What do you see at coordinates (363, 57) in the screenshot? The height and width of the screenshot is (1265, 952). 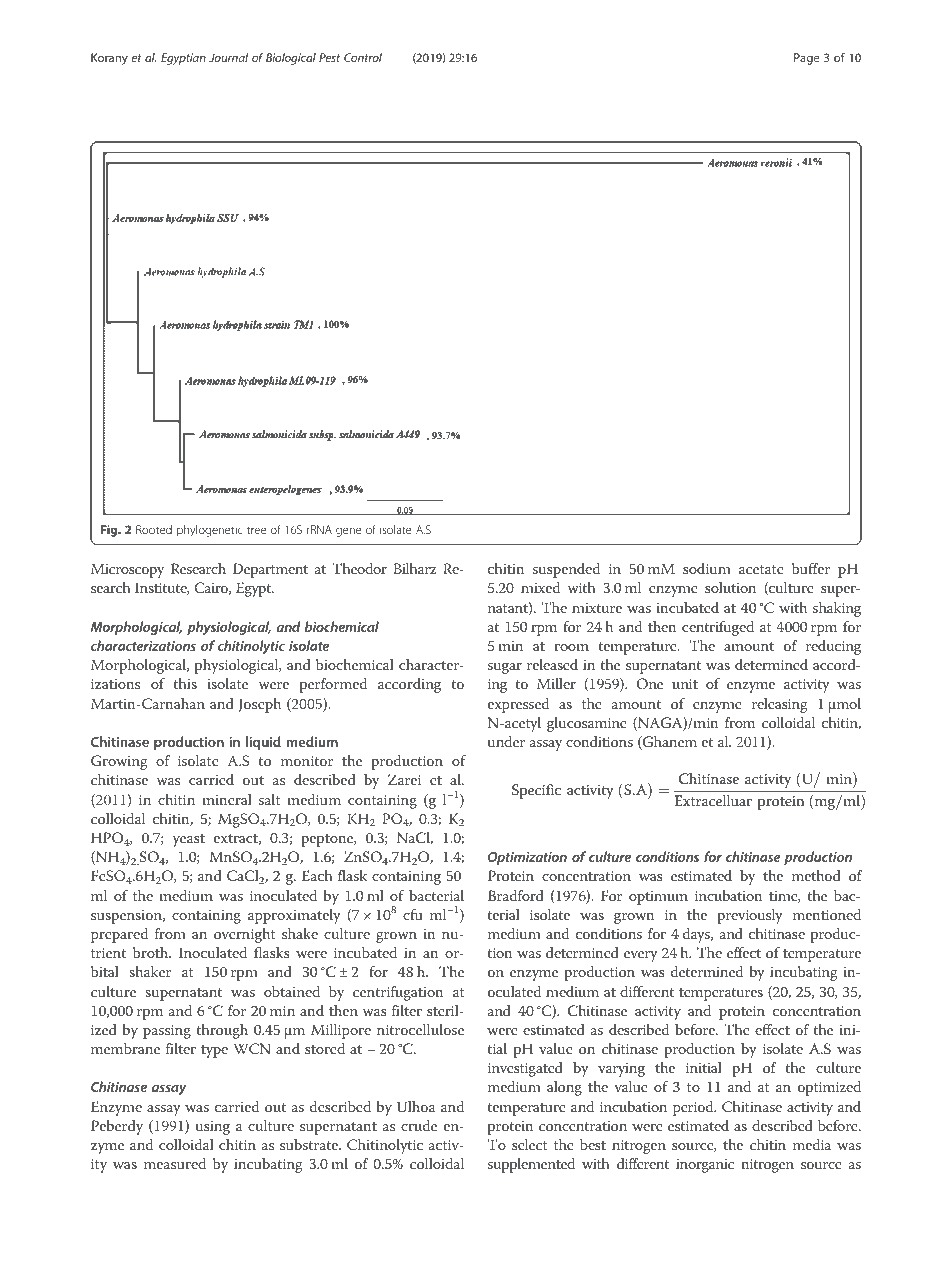 I see `Control` at bounding box center [363, 57].
